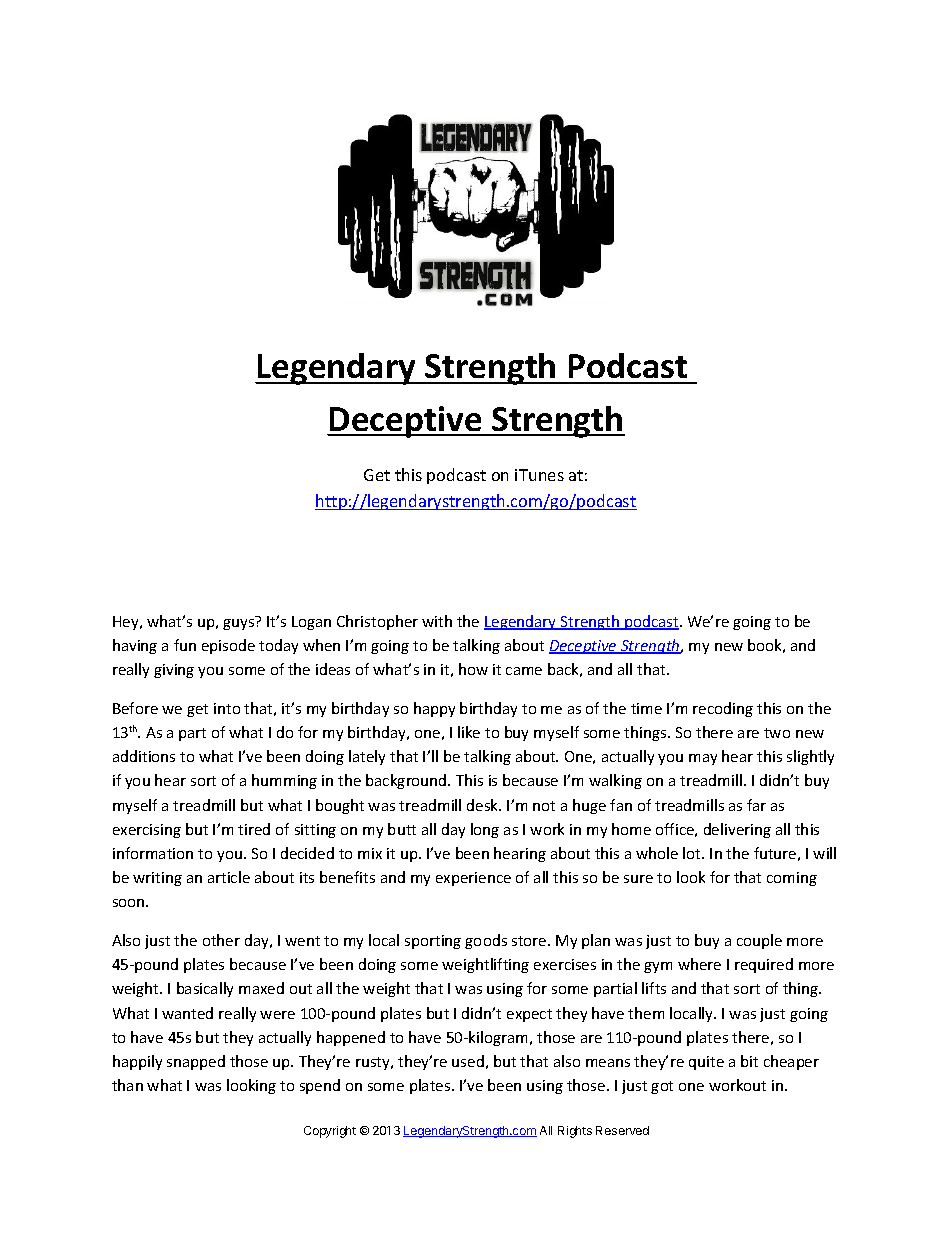  Describe the element at coordinates (228, 646) in the image. I see `episode` at that location.
